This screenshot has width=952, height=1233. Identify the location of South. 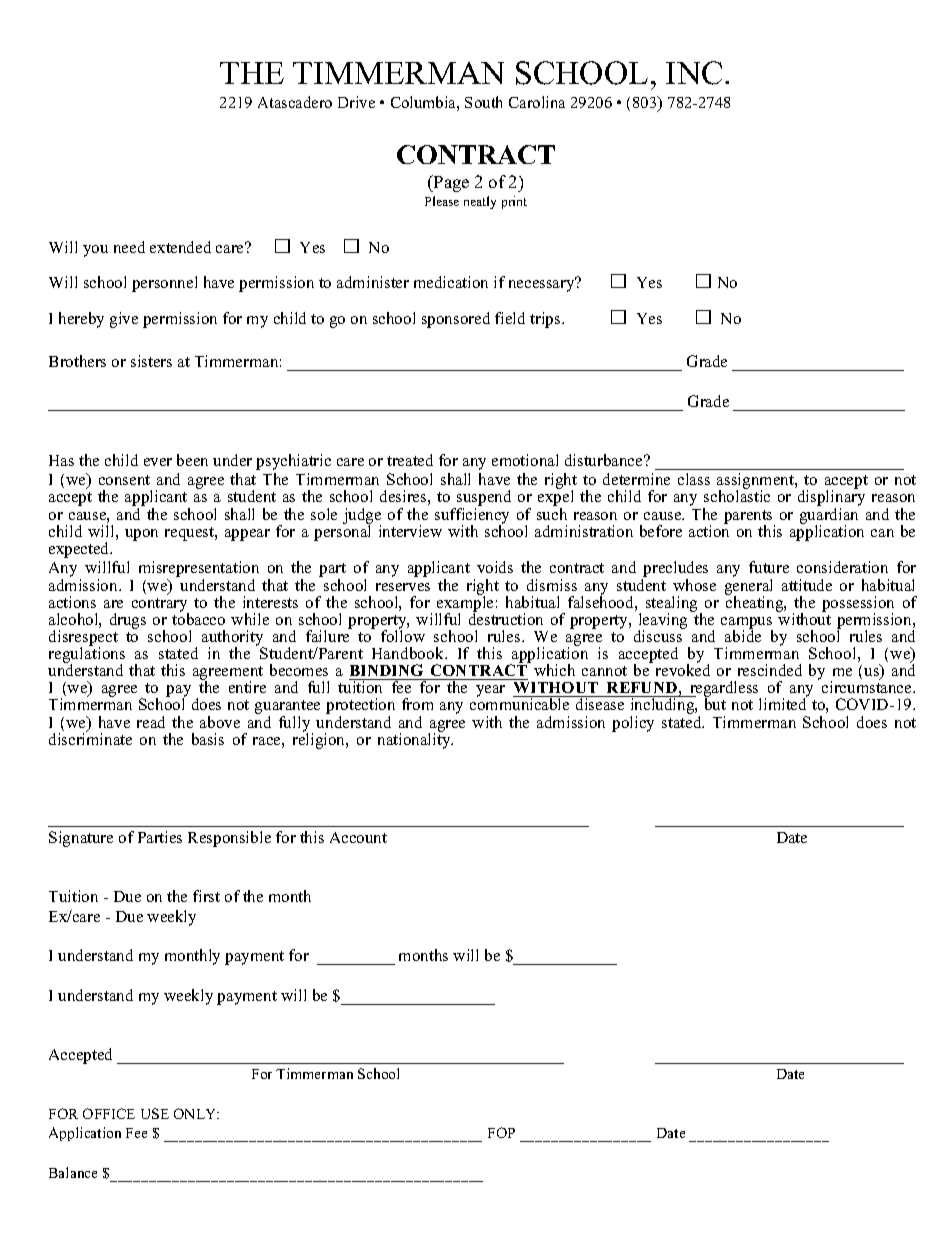
(483, 102).
